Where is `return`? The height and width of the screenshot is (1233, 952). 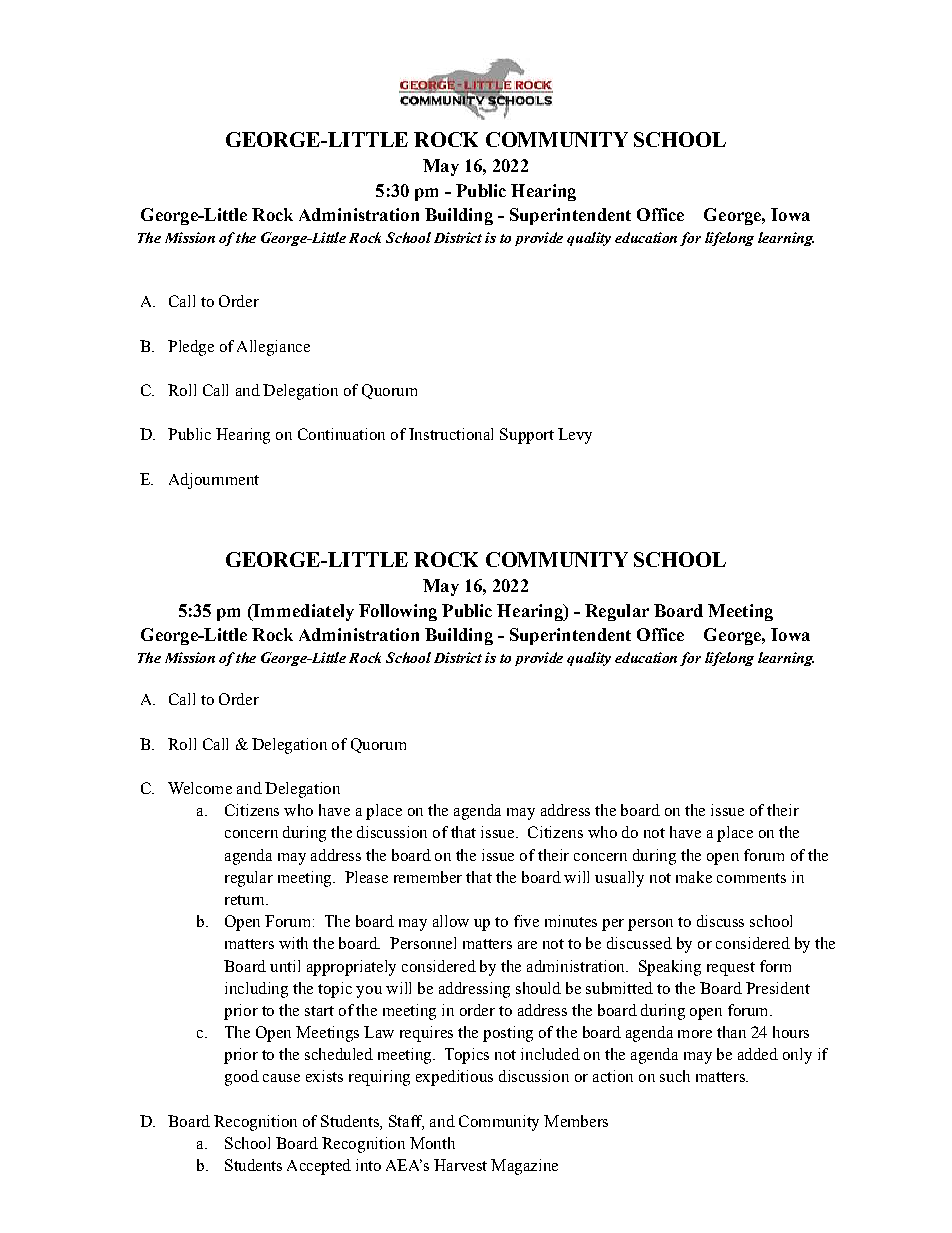
return is located at coordinates (246, 900).
